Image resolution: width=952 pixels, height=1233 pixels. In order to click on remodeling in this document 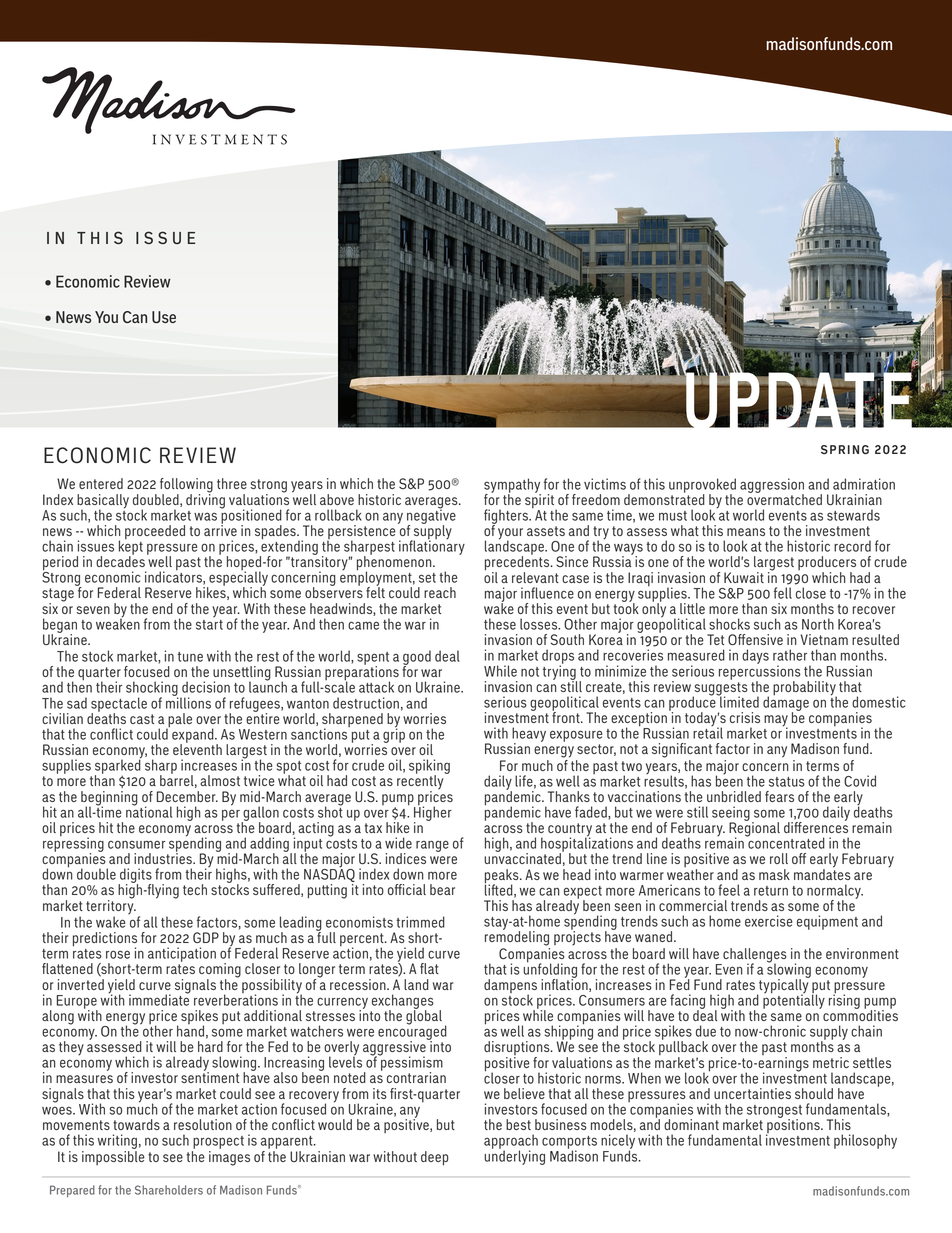, I will do `click(517, 937)`.
